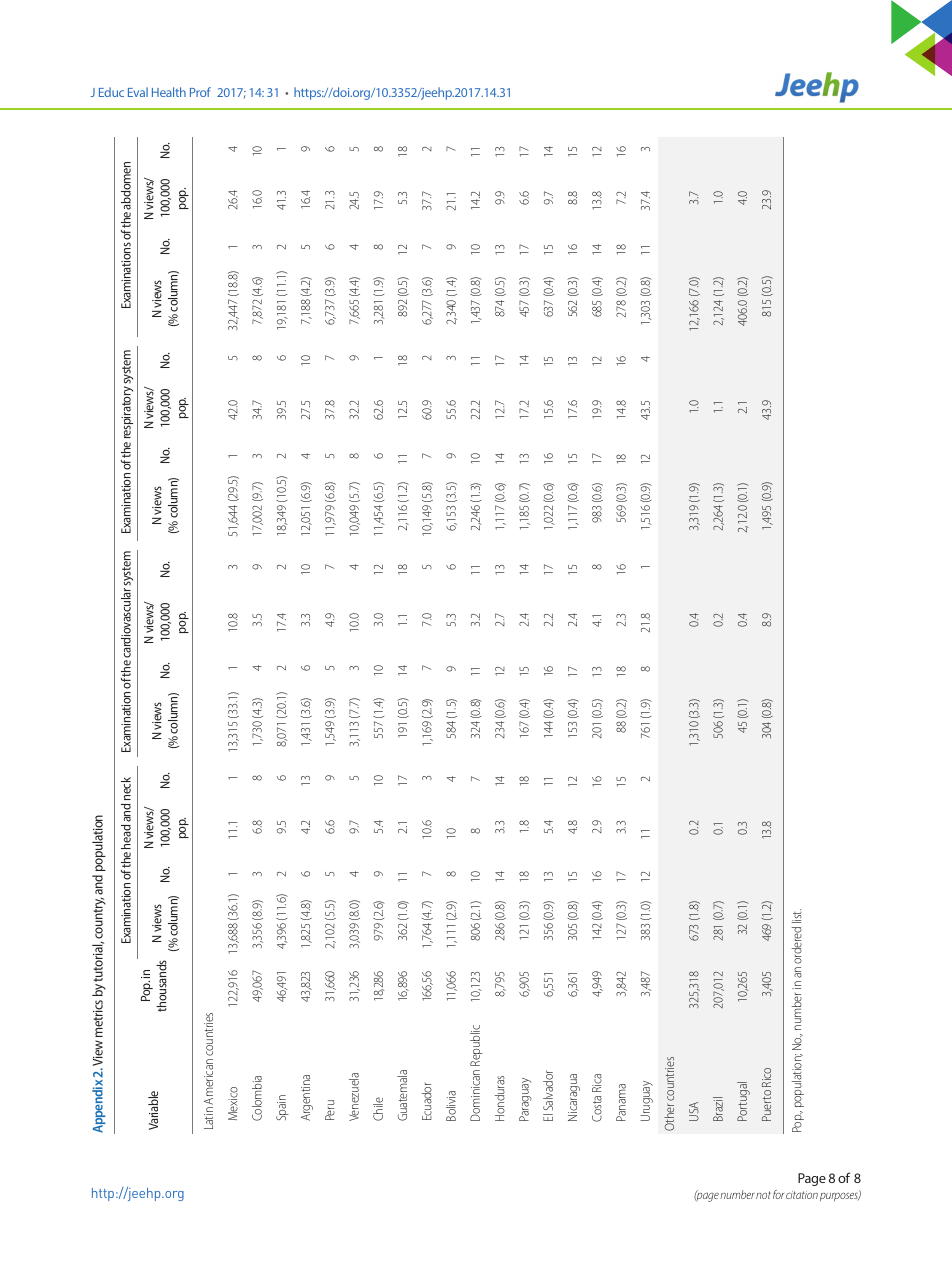 This screenshot has height=1270, width=952. What do you see at coordinates (138, 92) in the screenshot?
I see `Eval` at bounding box center [138, 92].
